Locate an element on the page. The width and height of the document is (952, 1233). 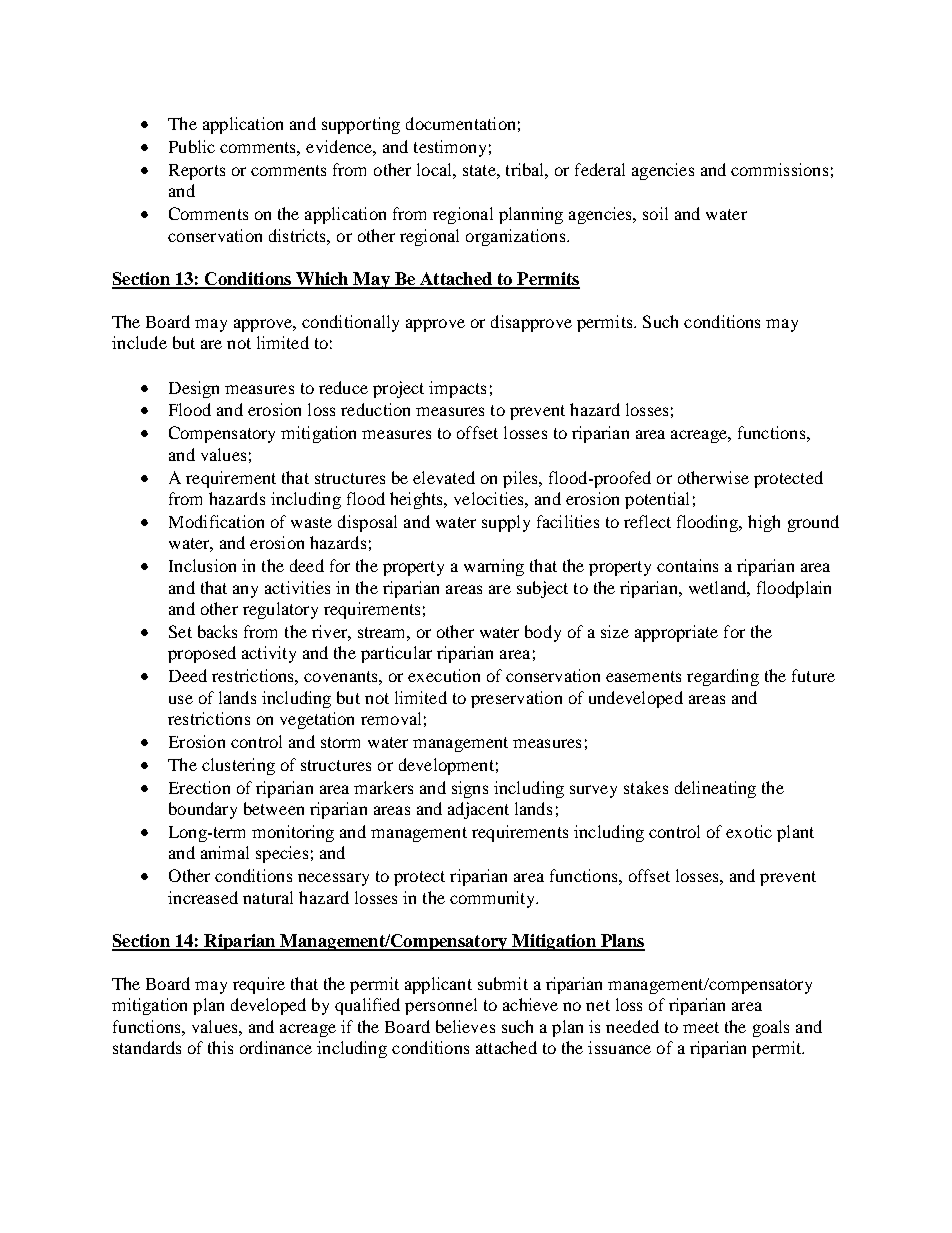
delineating is located at coordinates (715, 789).
